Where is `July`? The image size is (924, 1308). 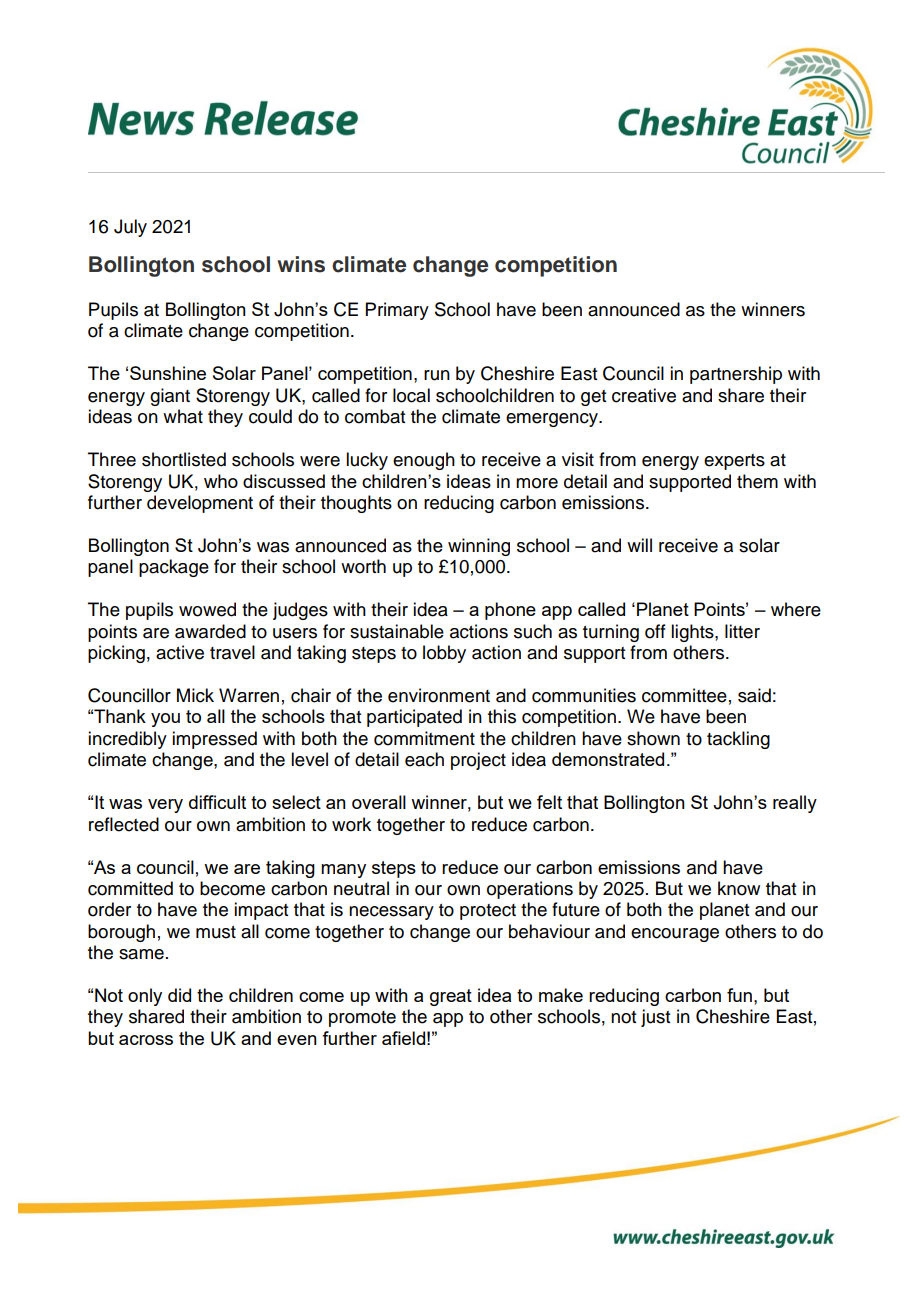
July is located at coordinates (130, 228).
